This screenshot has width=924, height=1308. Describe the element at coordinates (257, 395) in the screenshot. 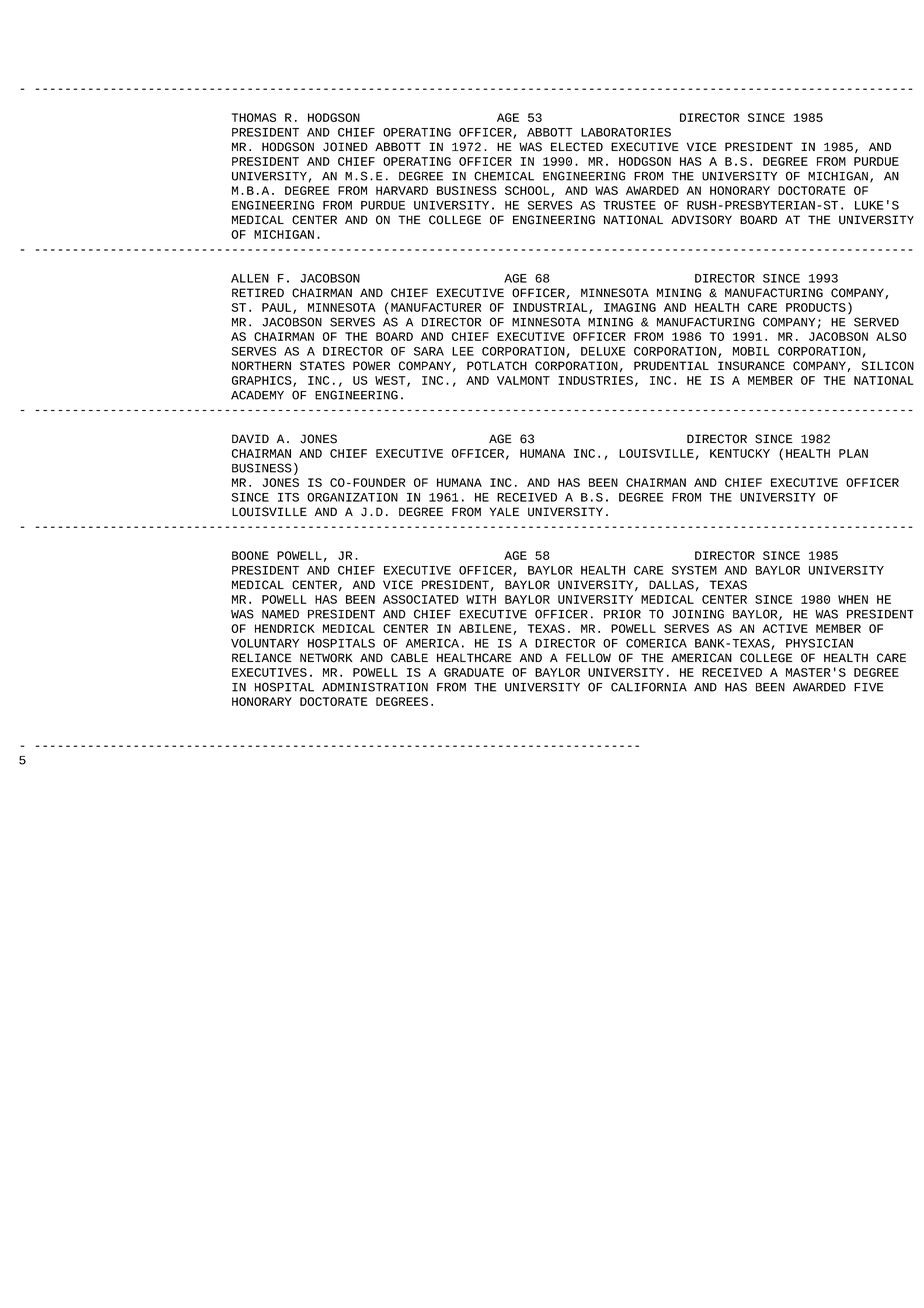

I see `ACADEMY` at that location.
